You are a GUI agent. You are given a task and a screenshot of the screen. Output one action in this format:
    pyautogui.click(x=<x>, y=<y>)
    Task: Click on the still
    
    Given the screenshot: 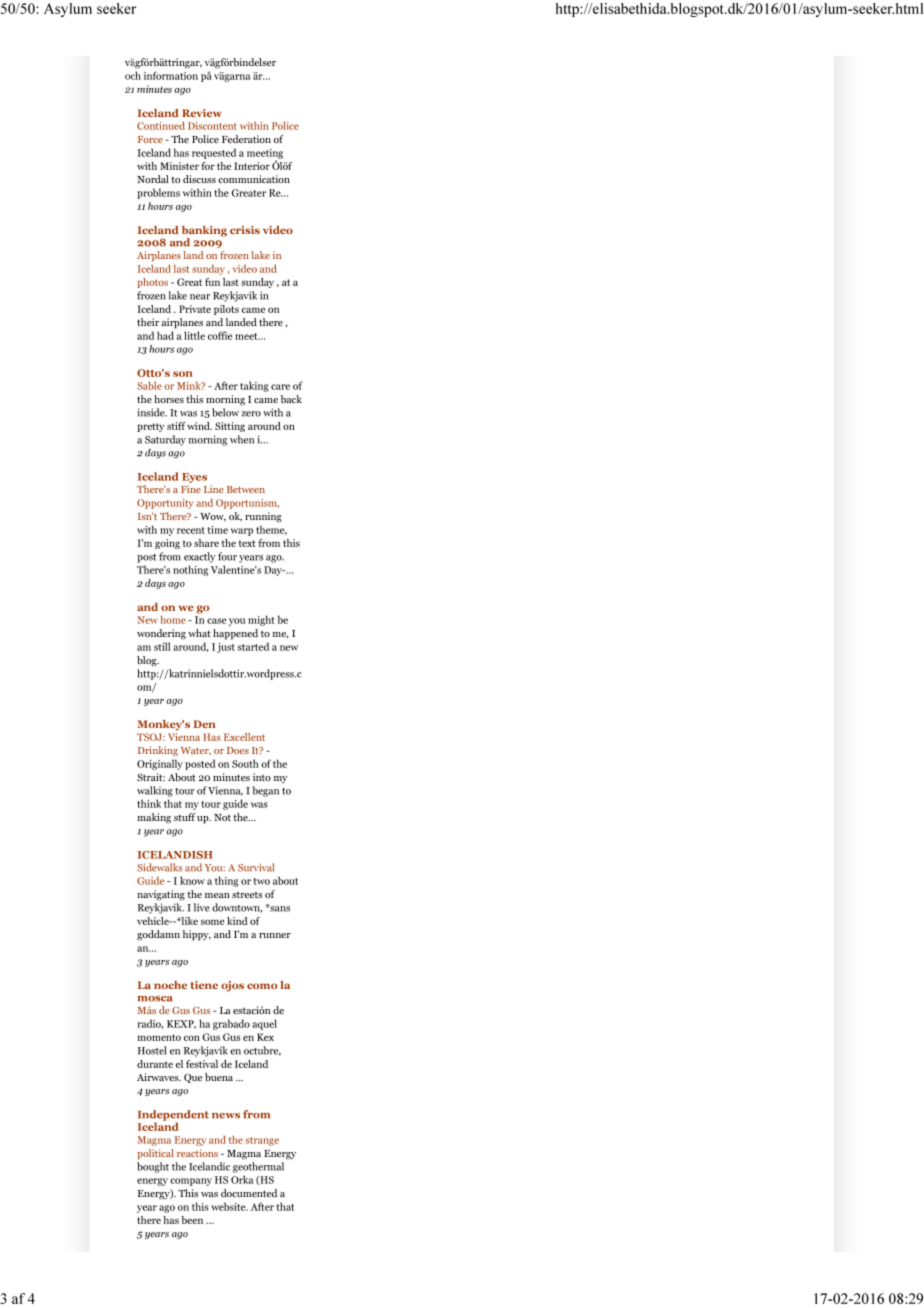 What is the action you would take?
    pyautogui.click(x=162, y=646)
